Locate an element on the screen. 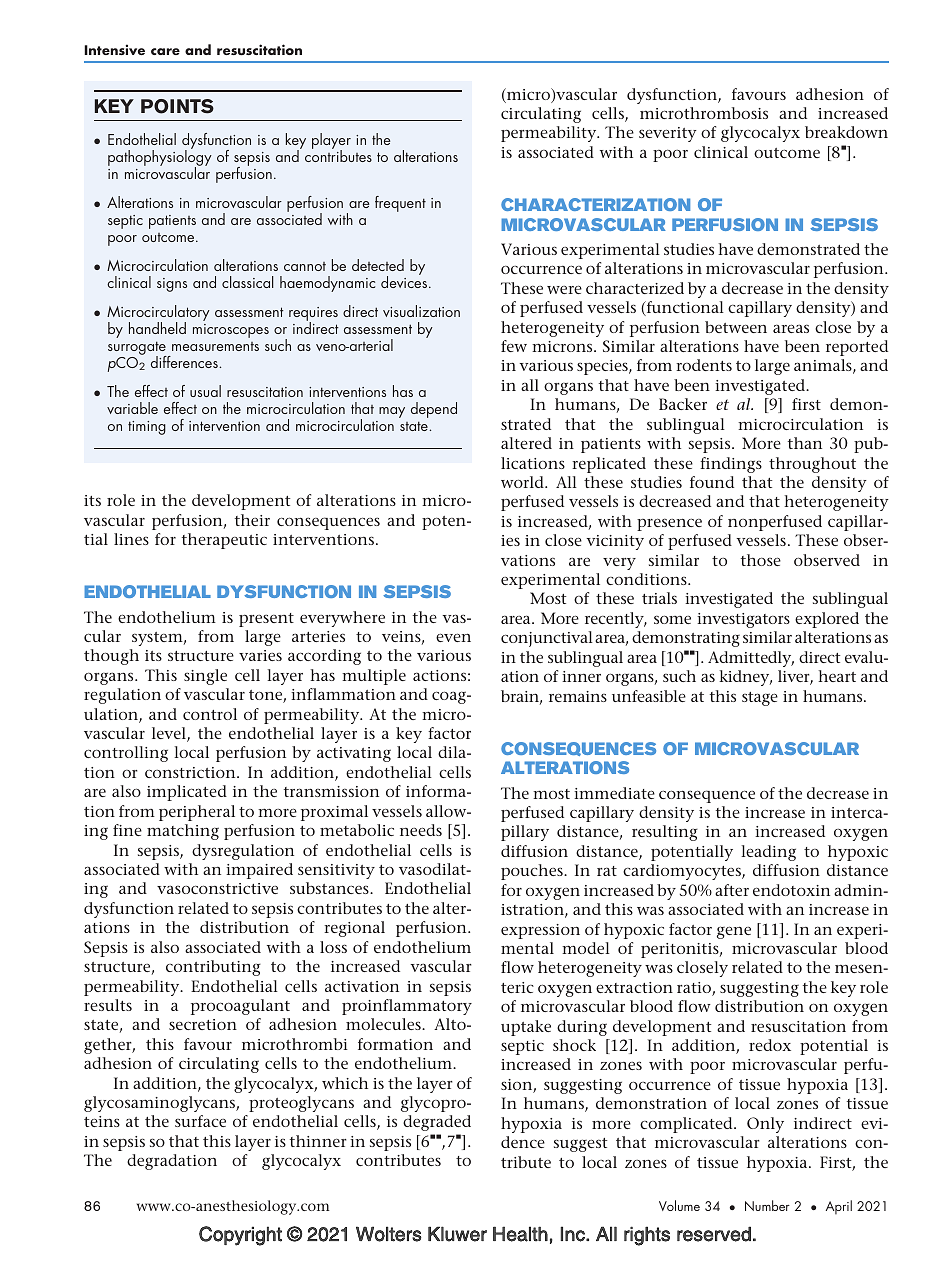  frequent is located at coordinates (400, 204).
